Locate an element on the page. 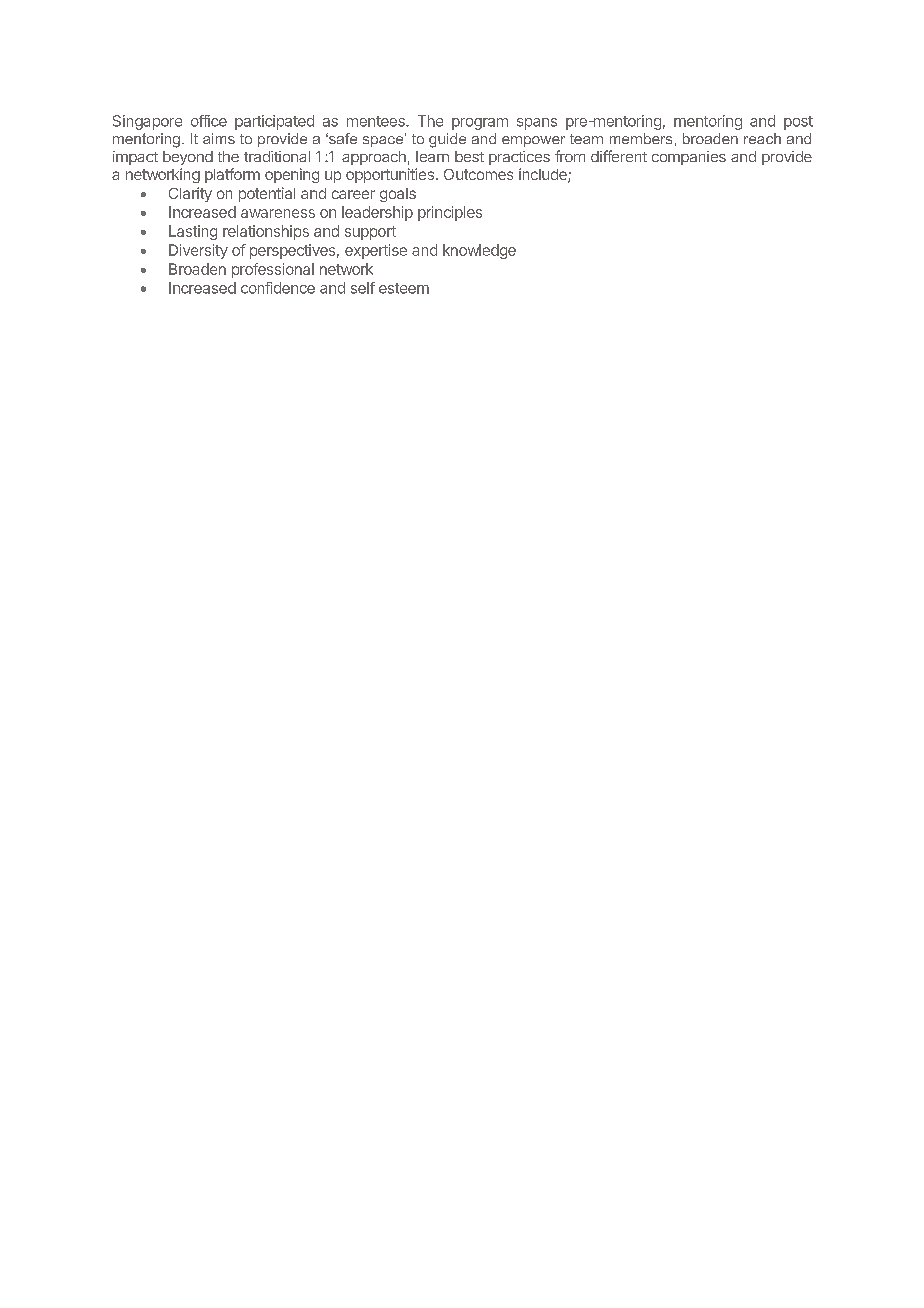 The width and height of the page is (924, 1308). support is located at coordinates (370, 233).
